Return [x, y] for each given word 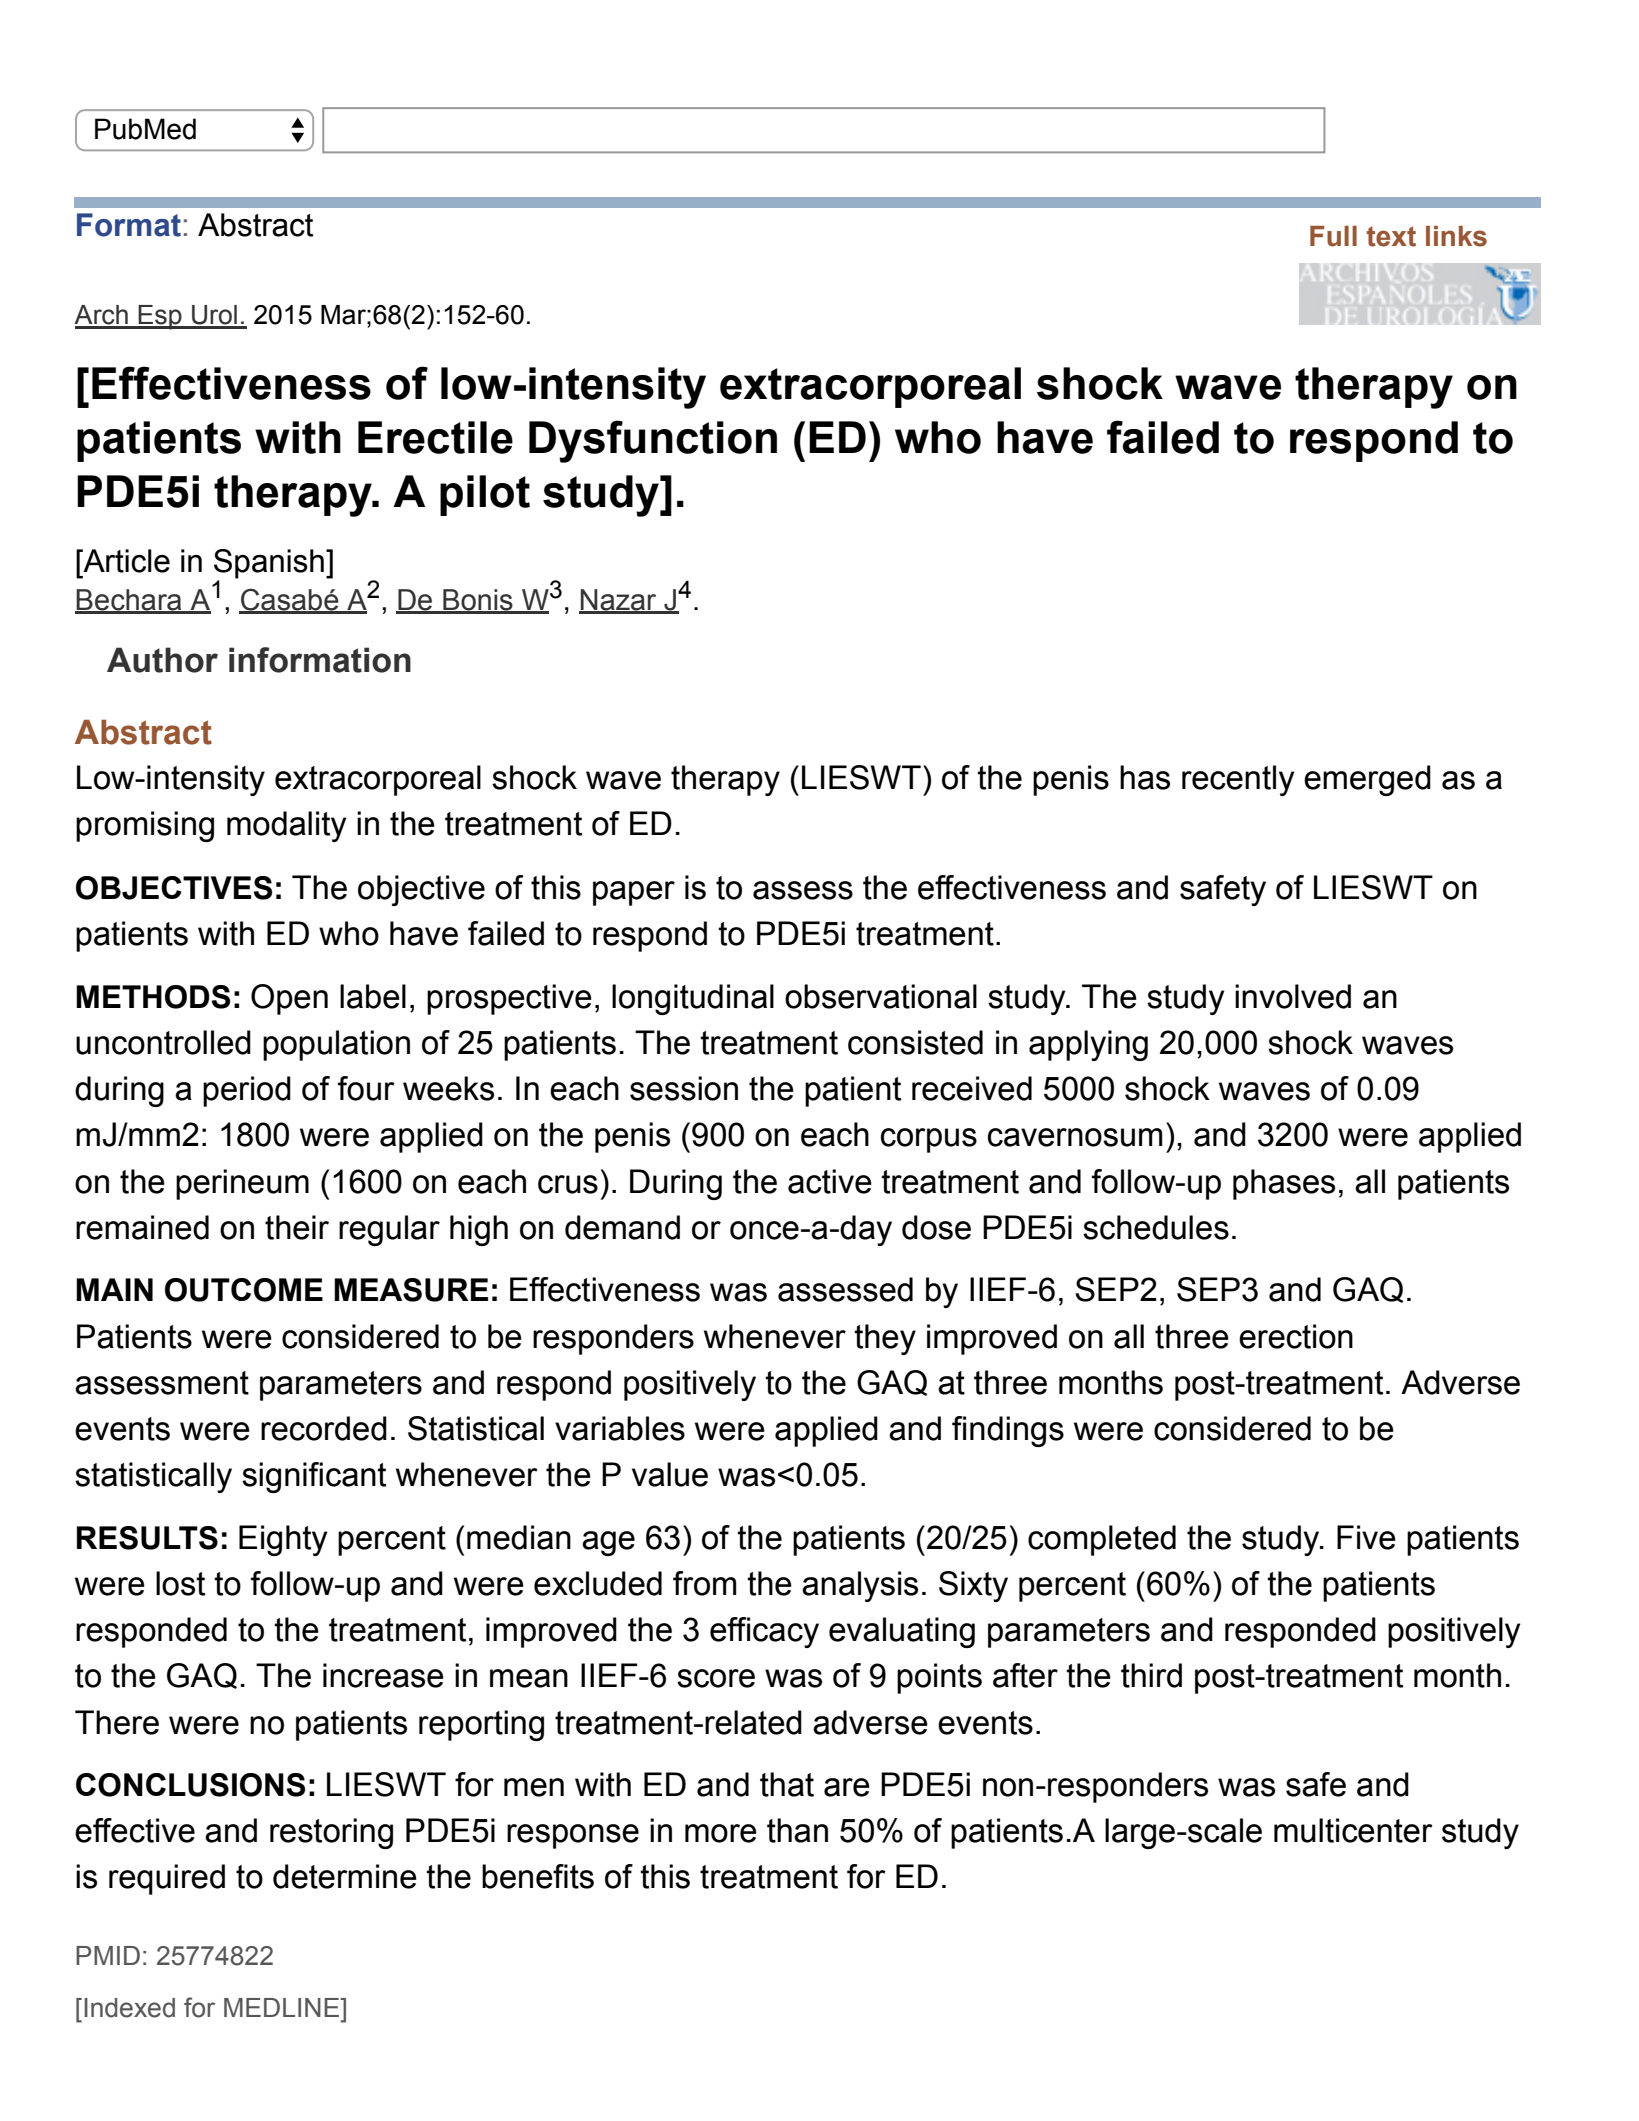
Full [1333, 236]
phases [1284, 1184]
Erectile [435, 437]
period [247, 1091]
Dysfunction [653, 441]
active [830, 1181]
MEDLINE [283, 2007]
